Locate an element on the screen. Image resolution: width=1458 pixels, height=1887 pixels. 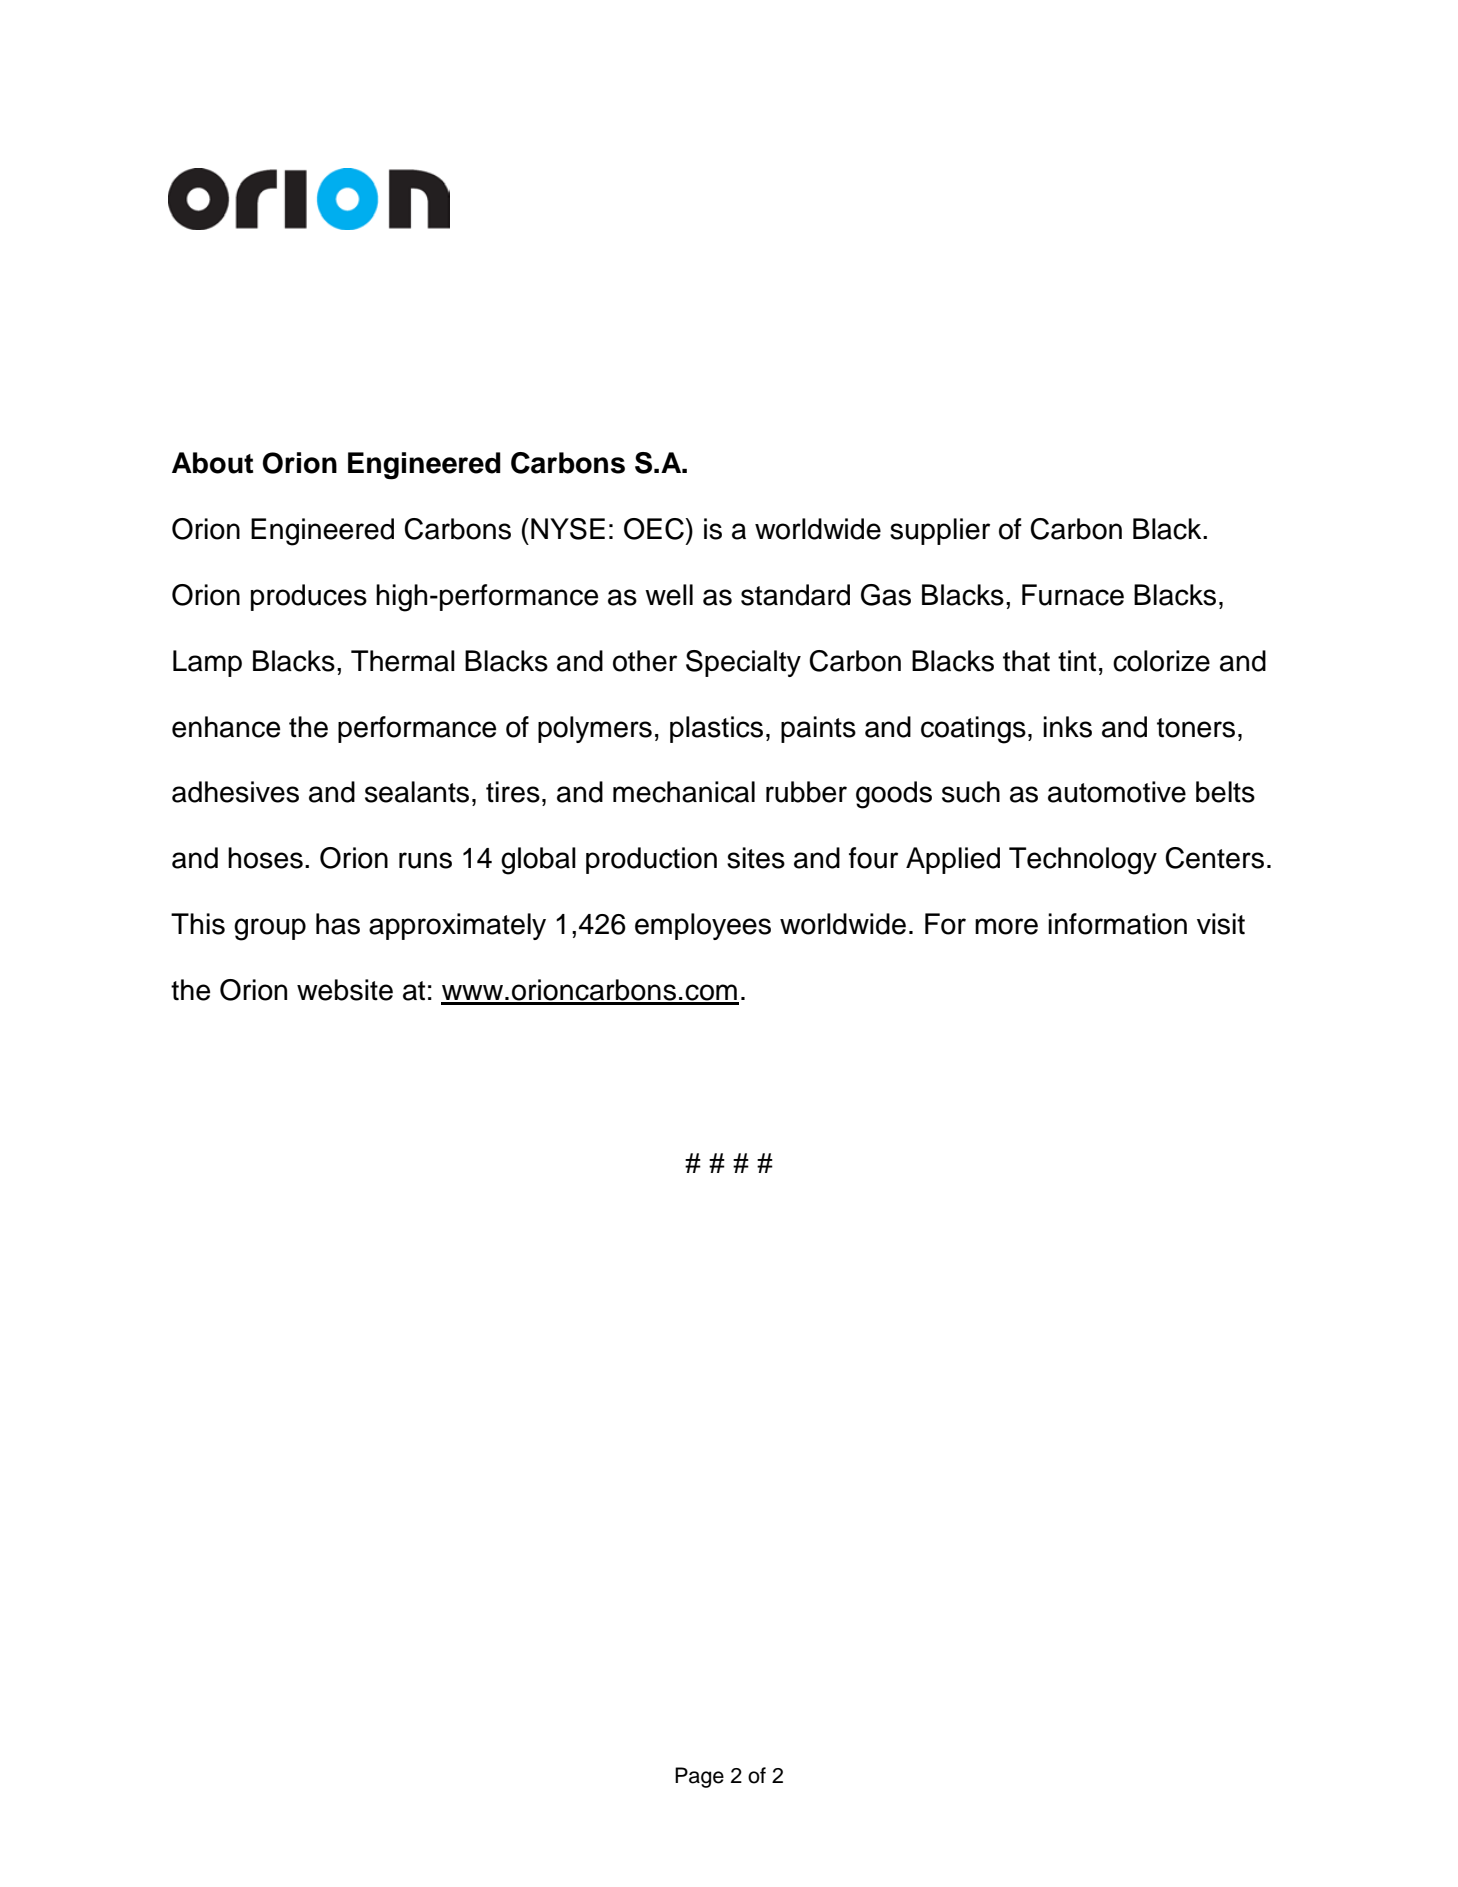
supplier is located at coordinates (940, 531).
